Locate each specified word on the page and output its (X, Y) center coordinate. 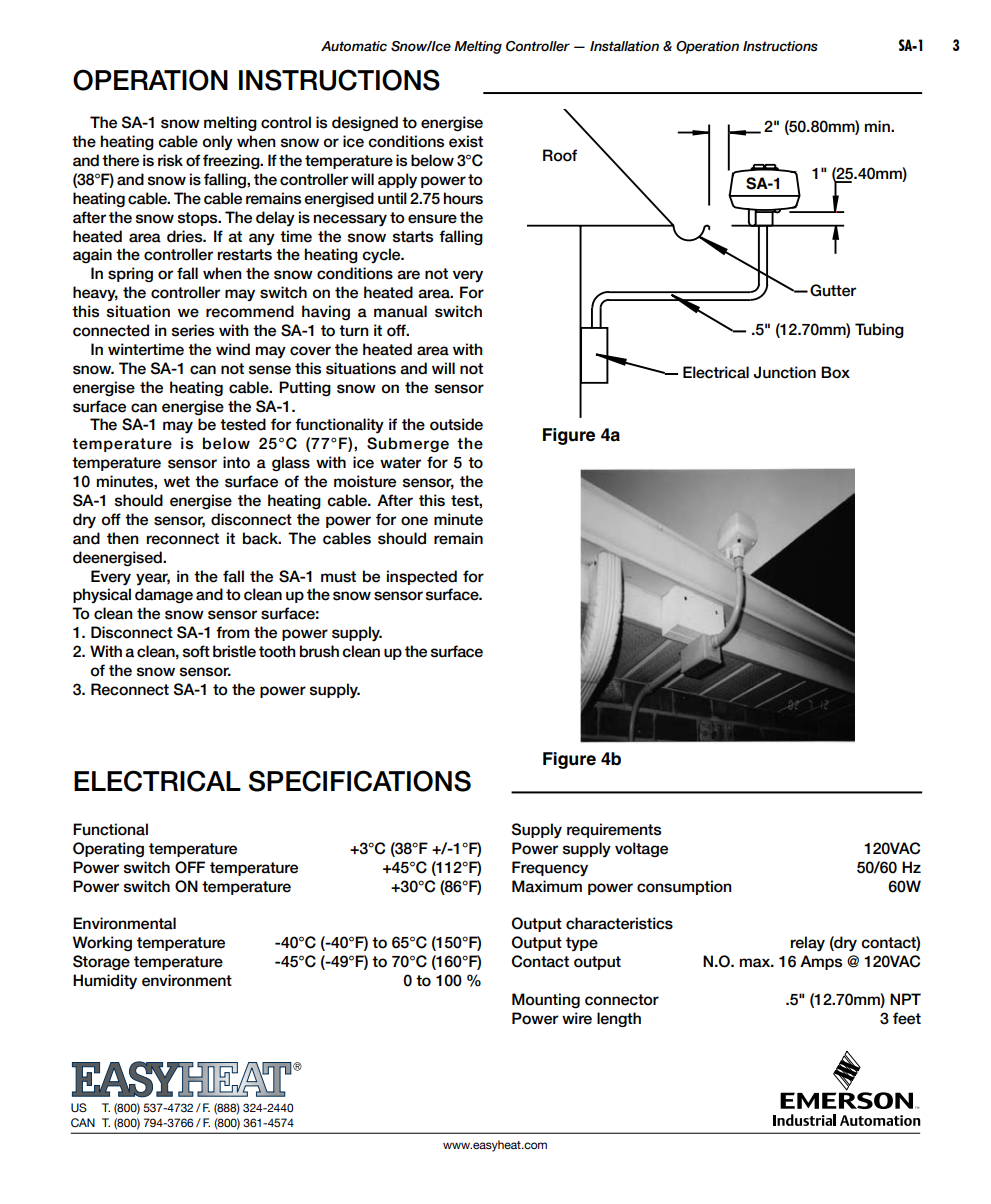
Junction (784, 372)
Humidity (105, 981)
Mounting (546, 1001)
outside (456, 424)
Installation (624, 46)
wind (233, 349)
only (218, 143)
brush (319, 651)
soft (196, 651)
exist (466, 141)
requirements (614, 830)
